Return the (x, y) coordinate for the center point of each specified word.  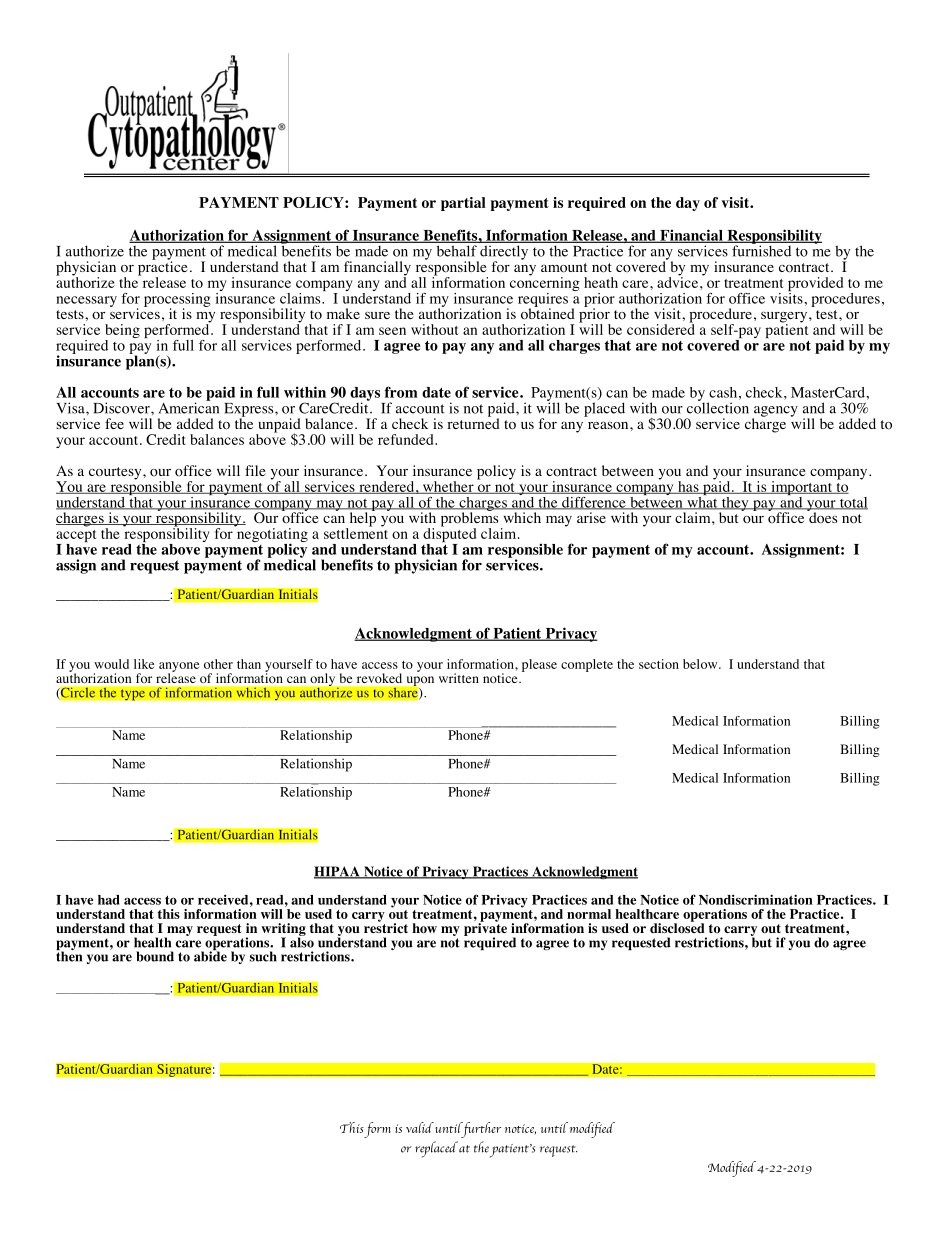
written (459, 678)
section (659, 664)
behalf (457, 251)
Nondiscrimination (756, 899)
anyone (179, 668)
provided (815, 285)
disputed (449, 535)
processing (177, 301)
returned (473, 422)
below (701, 664)
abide (210, 955)
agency (775, 412)
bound (155, 956)
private (485, 929)
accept (76, 537)
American (188, 407)
